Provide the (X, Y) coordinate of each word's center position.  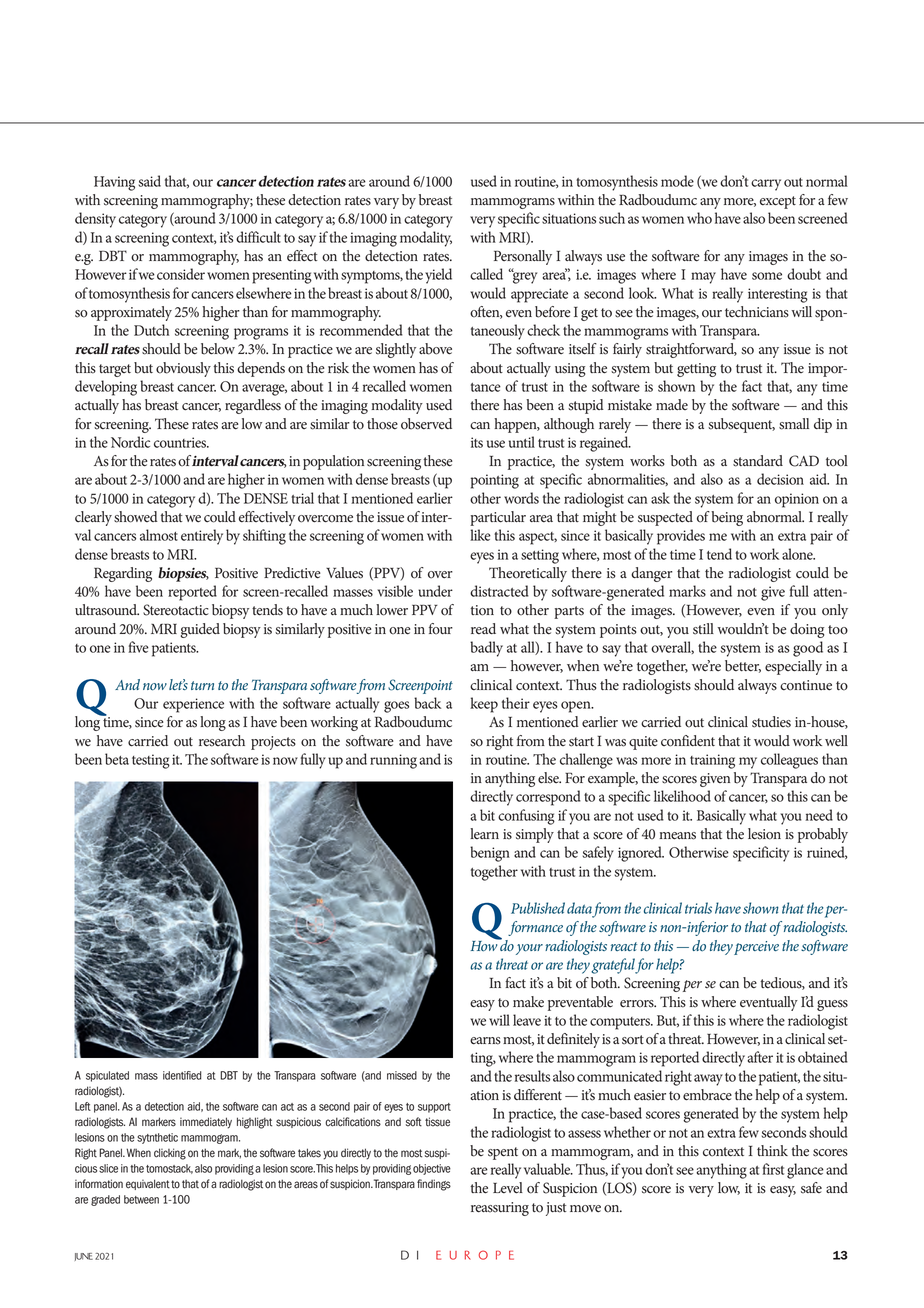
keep (484, 705)
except (778, 202)
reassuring (500, 1209)
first (773, 1169)
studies (771, 722)
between (141, 1199)
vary (386, 203)
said (149, 181)
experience (193, 705)
